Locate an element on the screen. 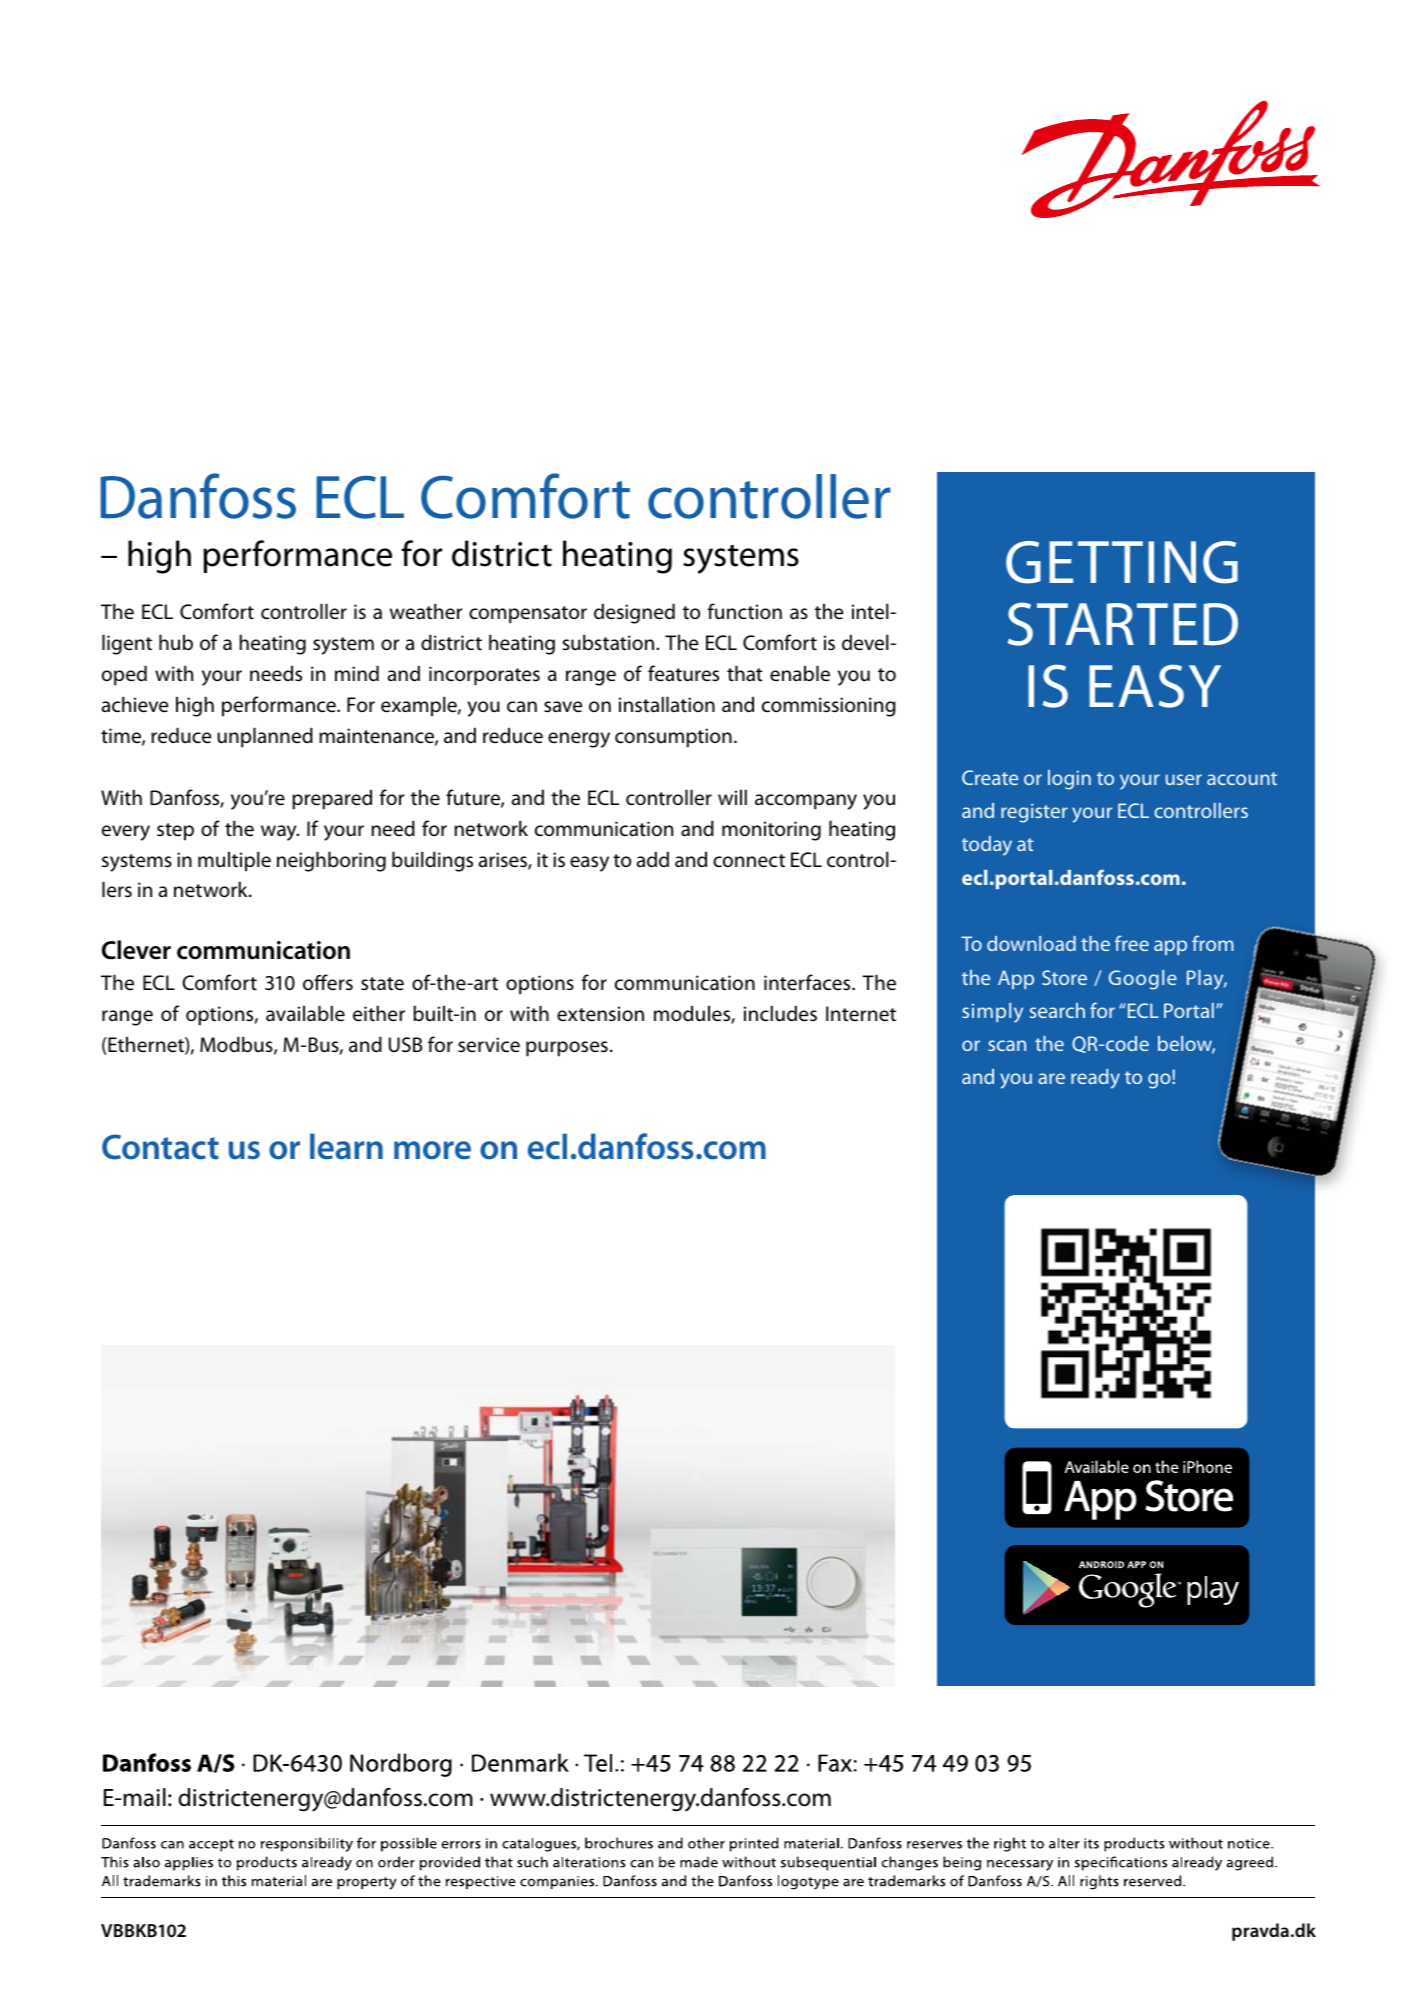  Clever is located at coordinates (136, 950).
